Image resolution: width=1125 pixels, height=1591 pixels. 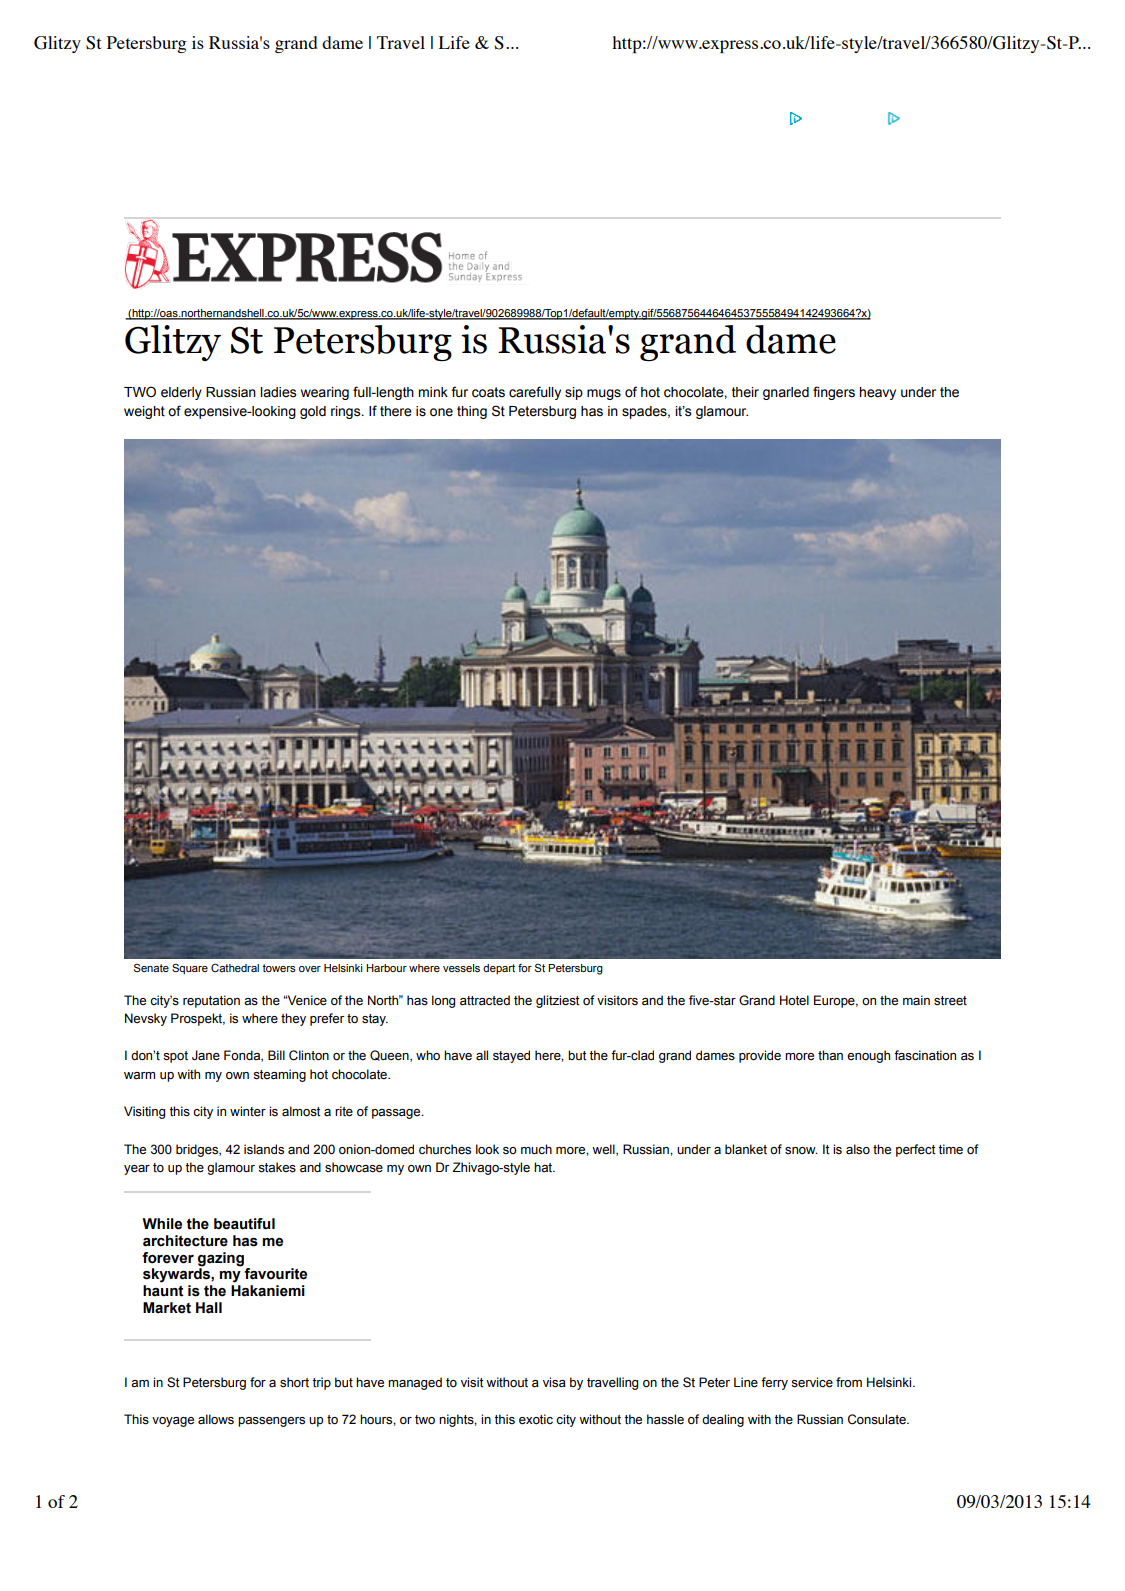 I want to click on allows, so click(x=216, y=1419).
